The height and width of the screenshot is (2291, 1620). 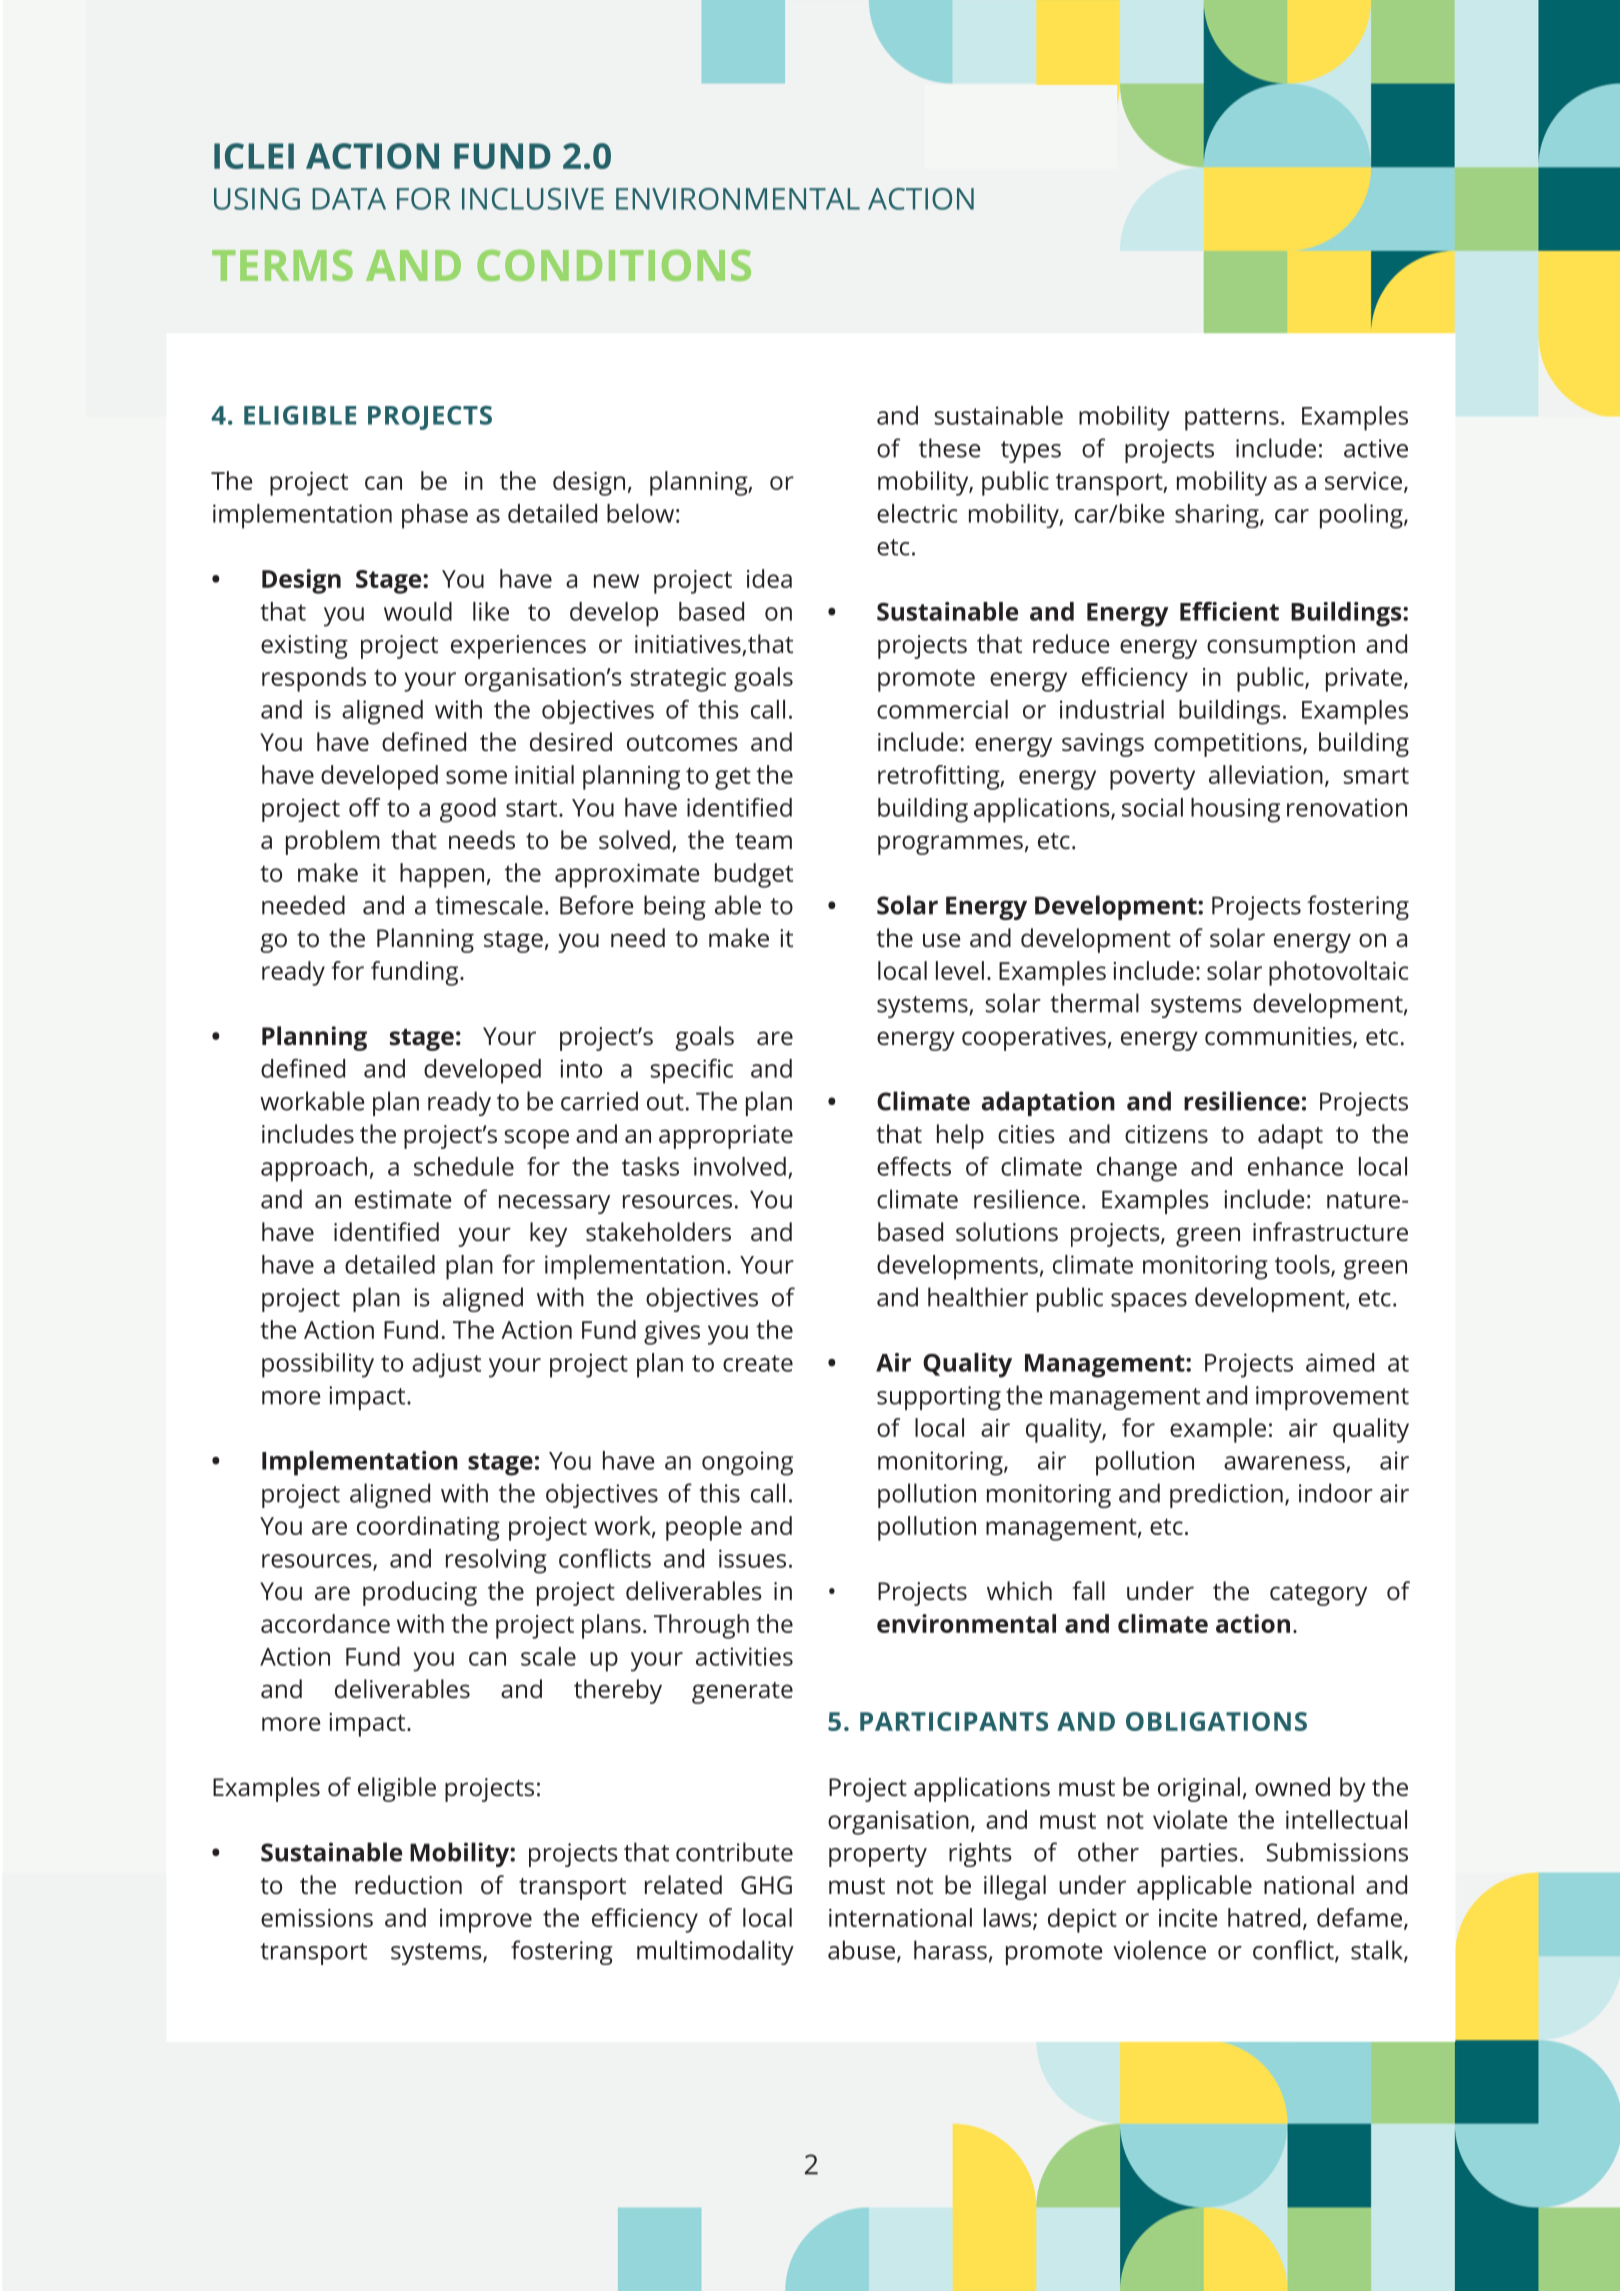 What do you see at coordinates (763, 841) in the screenshot?
I see `team` at bounding box center [763, 841].
